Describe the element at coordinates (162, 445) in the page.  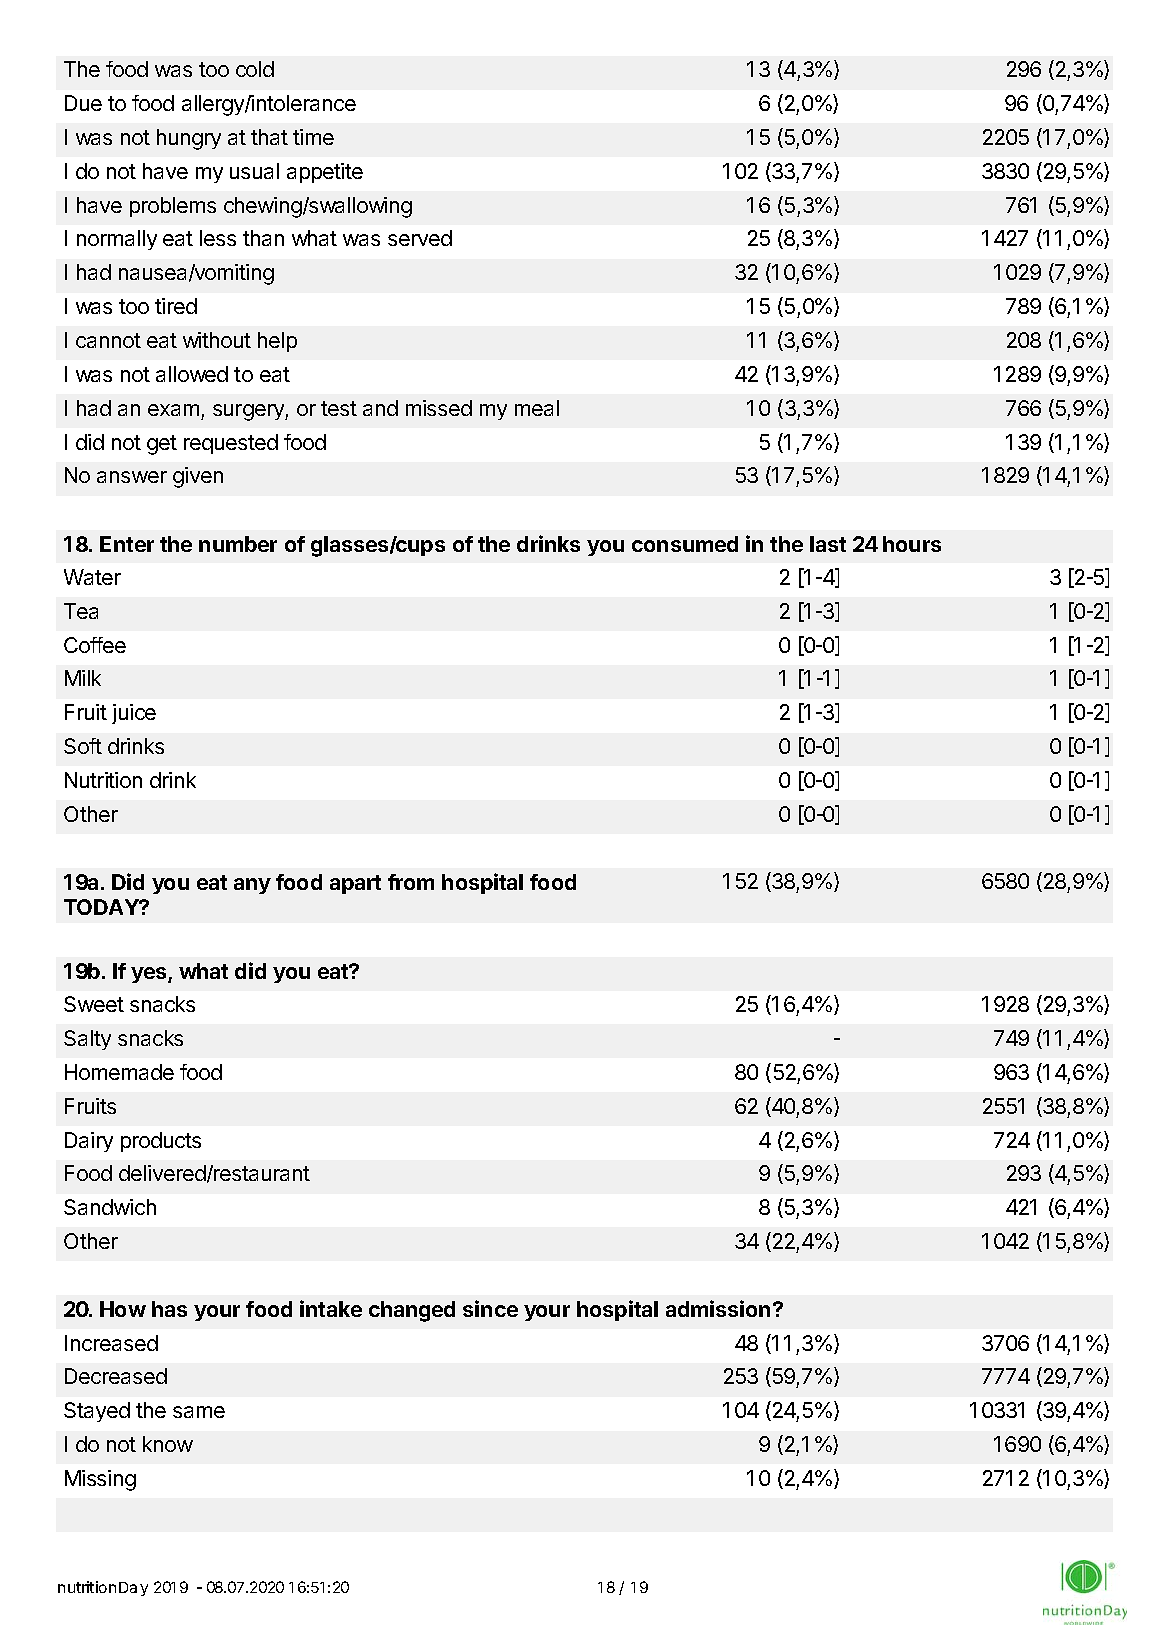
I see `get` at that location.
